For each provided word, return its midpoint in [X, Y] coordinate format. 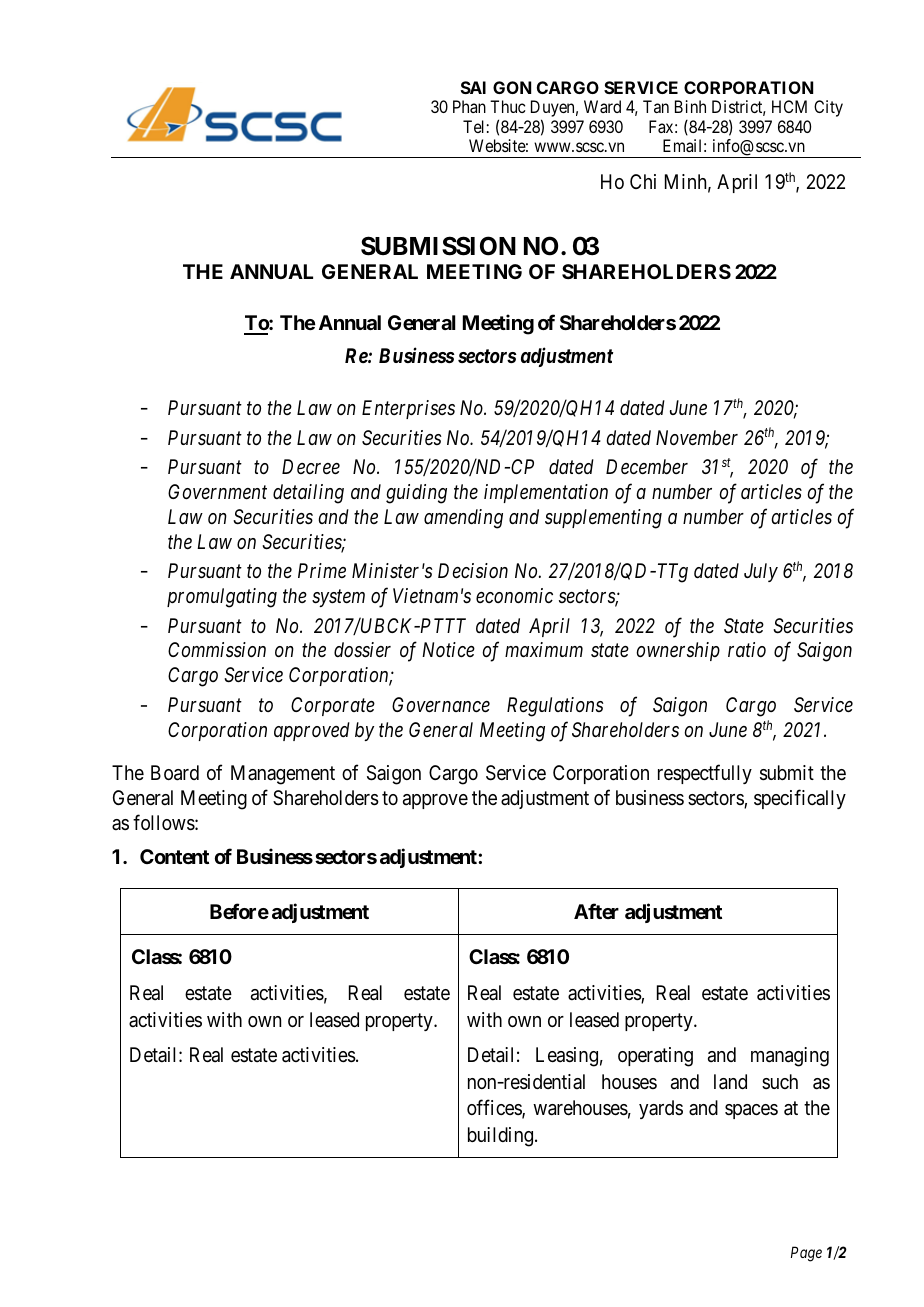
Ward [602, 106]
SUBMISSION [438, 246]
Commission [217, 649]
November [697, 438]
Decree [311, 466]
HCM [789, 106]
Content [174, 856]
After [596, 911]
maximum [544, 649]
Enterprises [408, 409]
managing [790, 1057]
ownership [678, 651]
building [500, 1137]
